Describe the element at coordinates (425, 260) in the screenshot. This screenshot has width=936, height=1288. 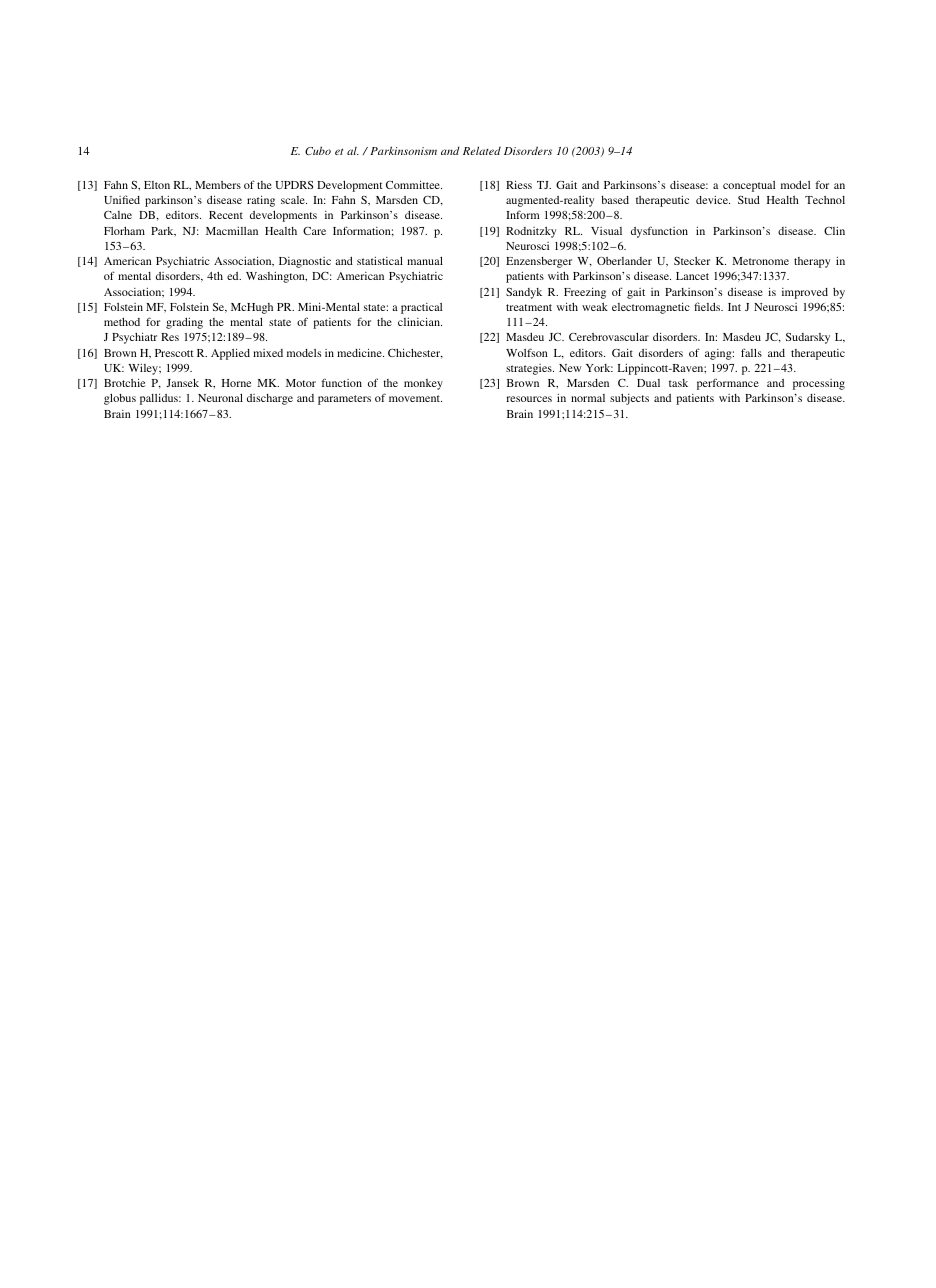
I see `manual` at that location.
